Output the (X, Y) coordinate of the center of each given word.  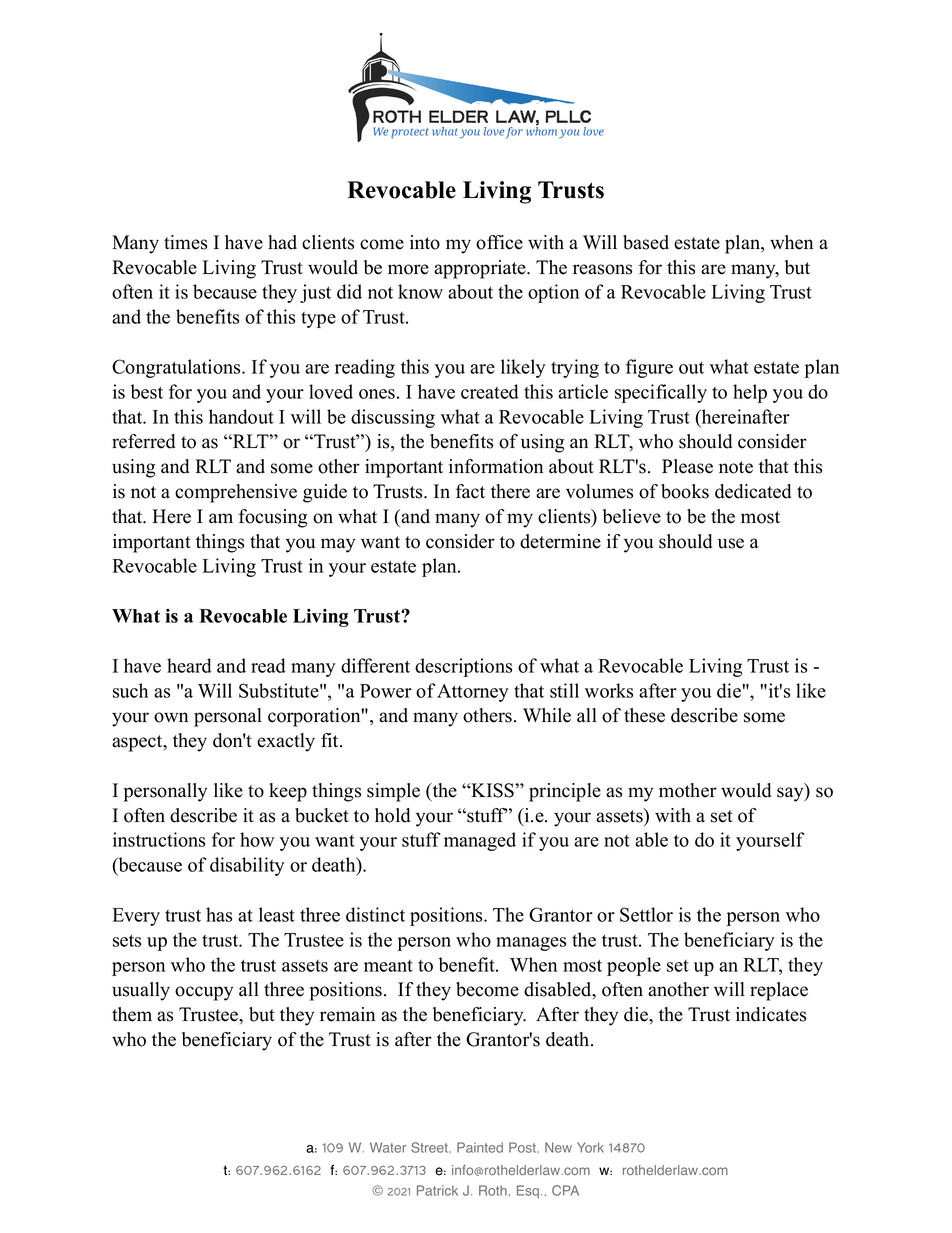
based (646, 242)
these (644, 715)
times (185, 242)
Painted (480, 1147)
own (171, 717)
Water (388, 1147)
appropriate (481, 269)
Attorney (472, 693)
